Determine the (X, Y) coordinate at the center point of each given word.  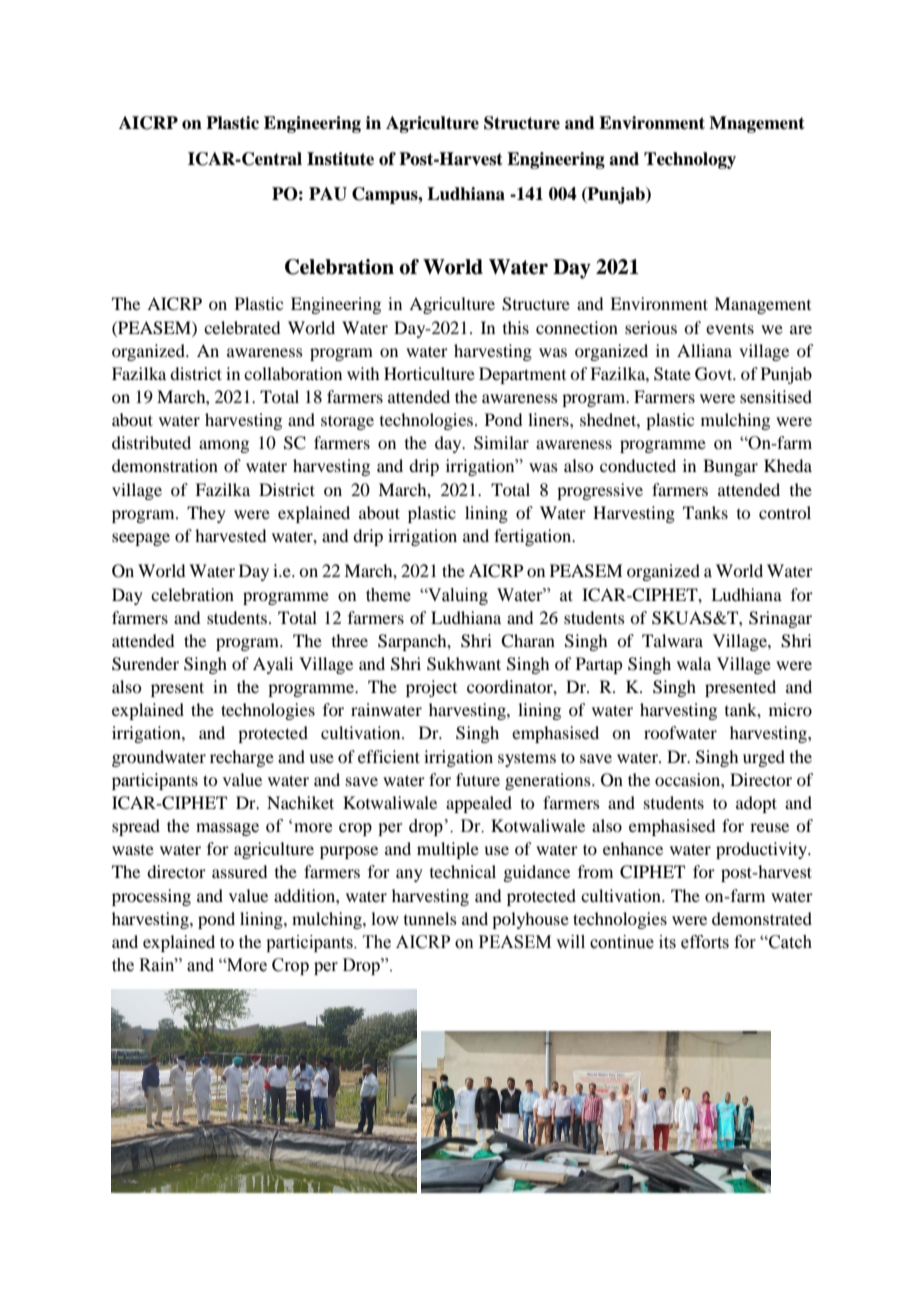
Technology (690, 160)
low (385, 918)
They (206, 514)
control (785, 512)
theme (388, 595)
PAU (328, 194)
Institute (340, 159)
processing (151, 897)
